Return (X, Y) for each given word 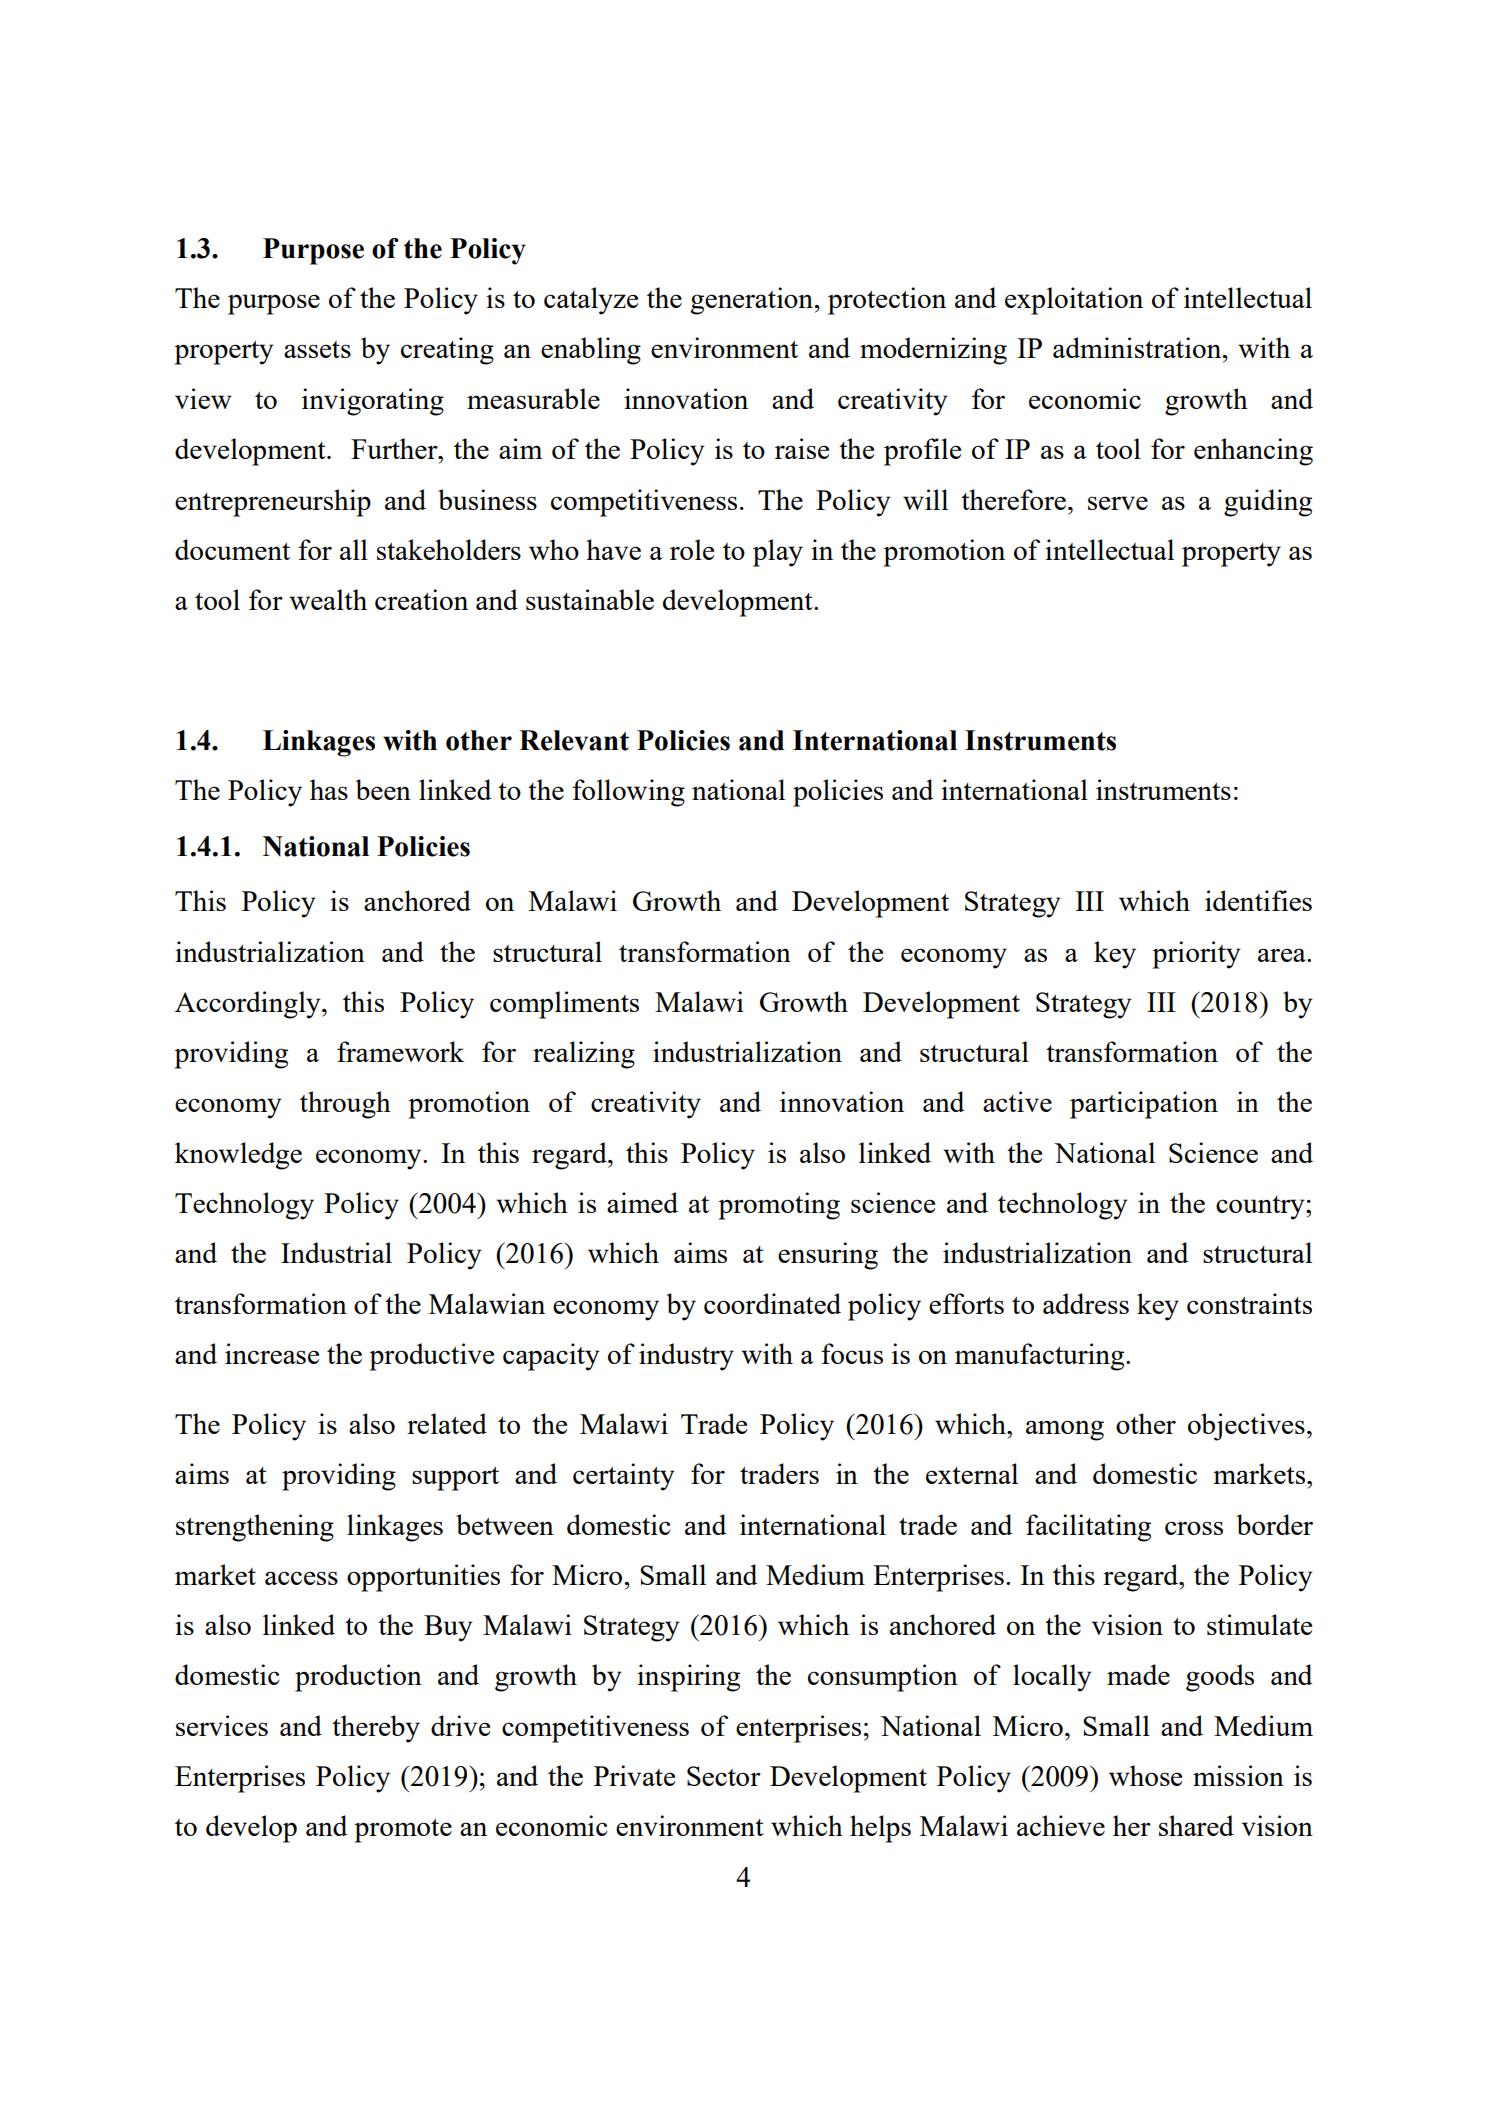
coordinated (772, 1303)
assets (317, 349)
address (1086, 1303)
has (329, 789)
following (628, 793)
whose (1145, 1775)
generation (752, 301)
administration (1138, 347)
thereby (376, 1729)
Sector (724, 1776)
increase (272, 1353)
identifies (1258, 900)
